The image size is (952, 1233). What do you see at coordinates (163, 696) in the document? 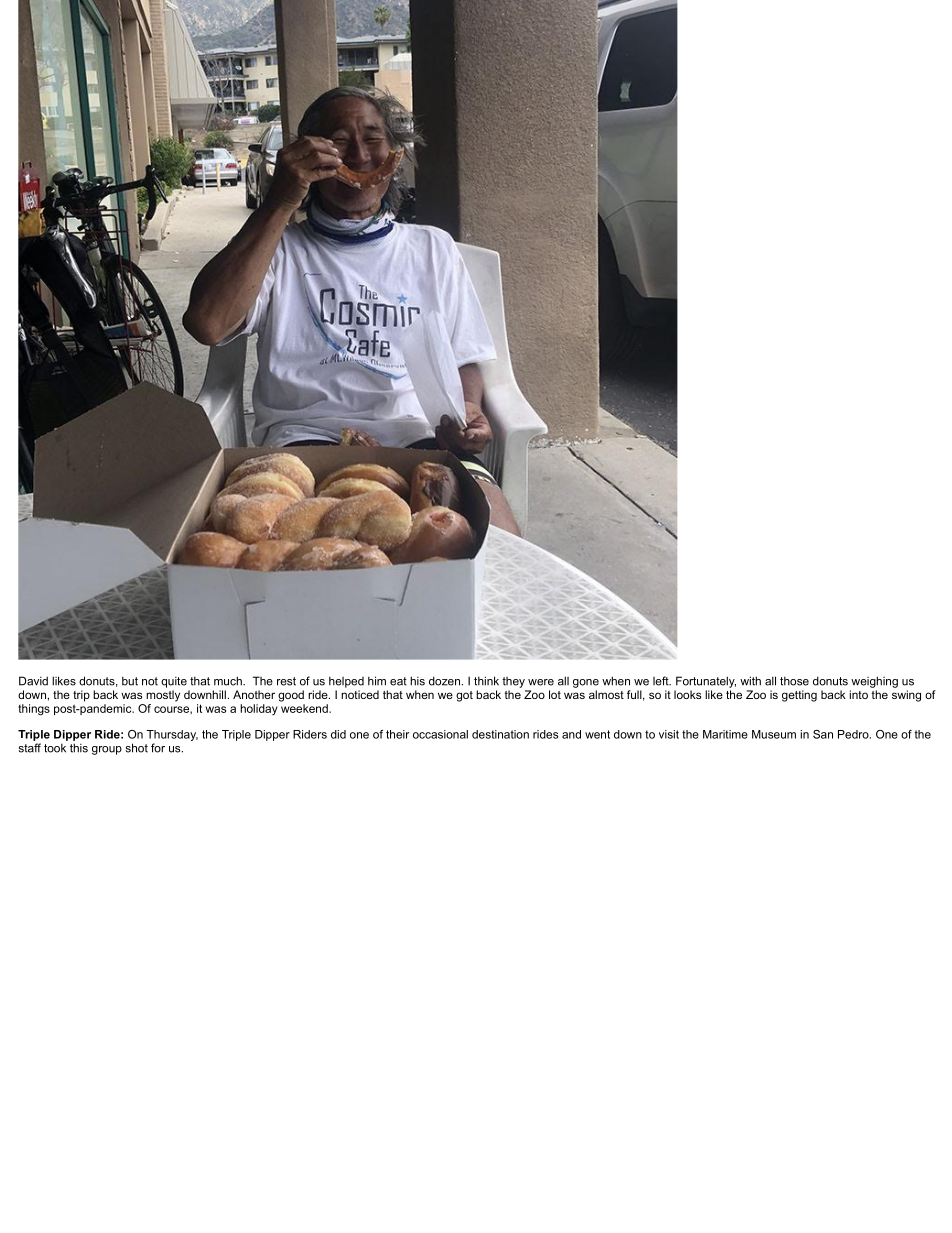
I see `mostly` at bounding box center [163, 696].
